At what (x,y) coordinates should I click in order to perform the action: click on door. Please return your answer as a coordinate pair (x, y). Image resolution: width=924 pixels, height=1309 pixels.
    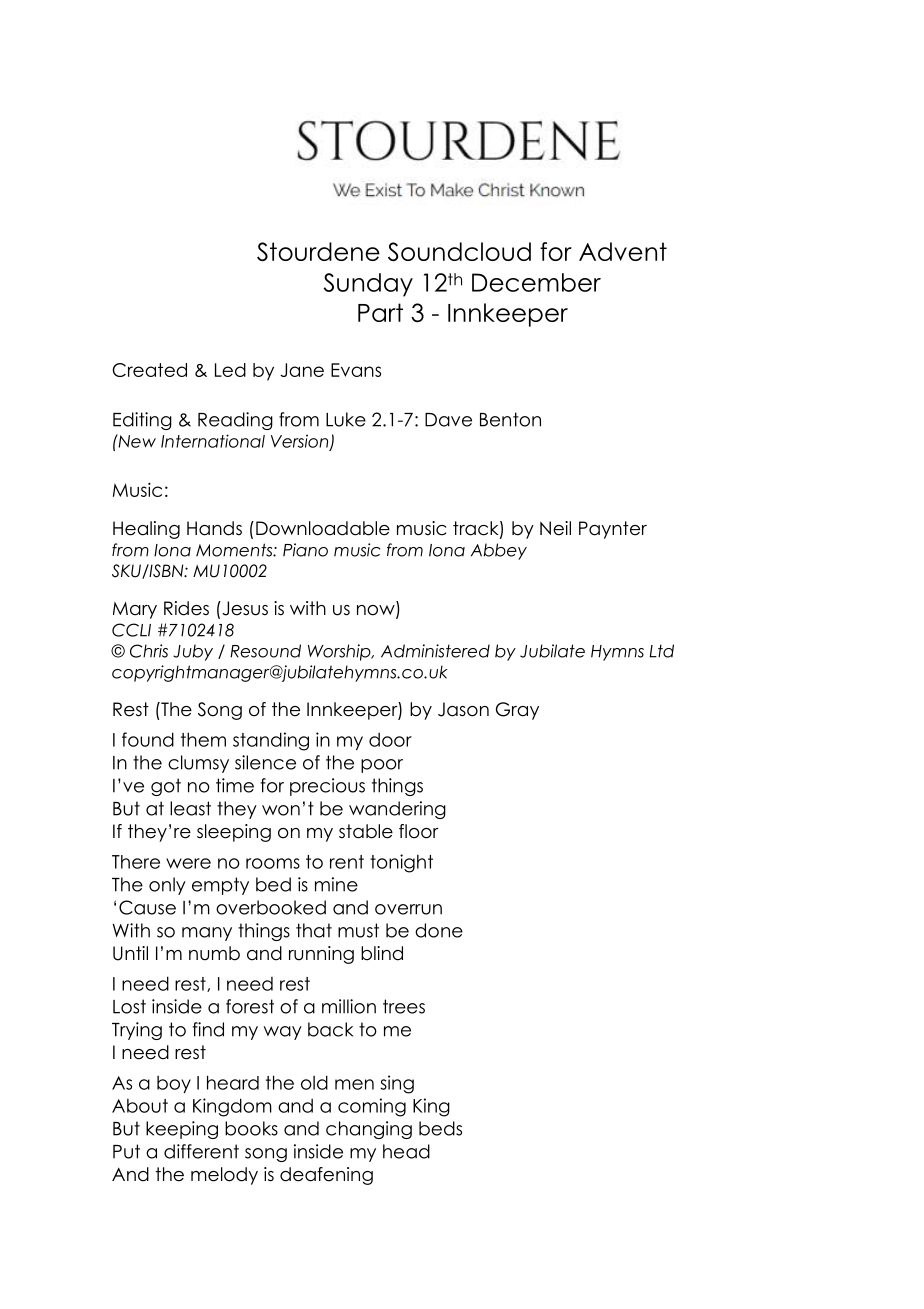
    Looking at the image, I should click on (390, 740).
